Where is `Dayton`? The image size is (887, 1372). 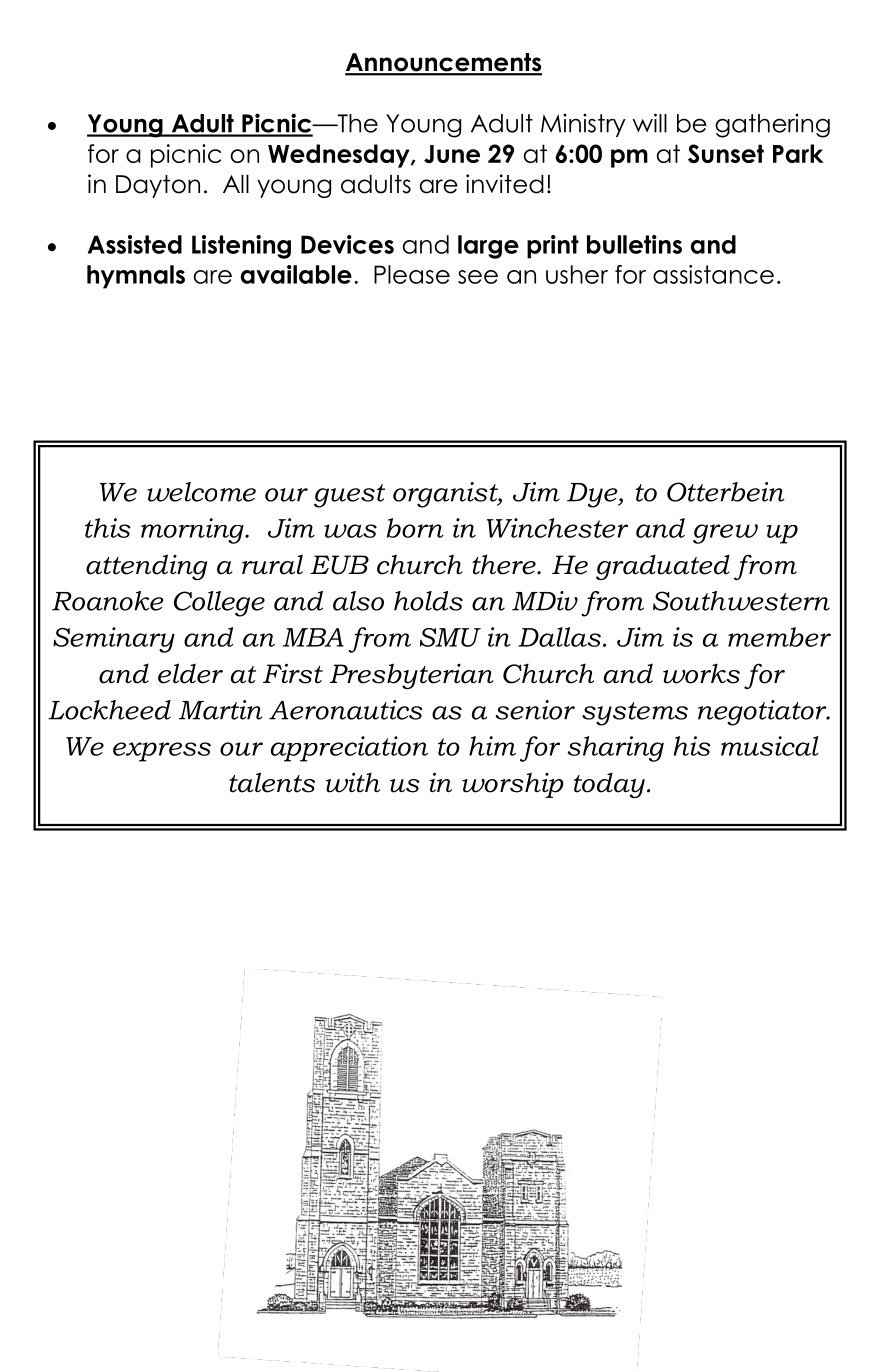
Dayton is located at coordinates (158, 186).
